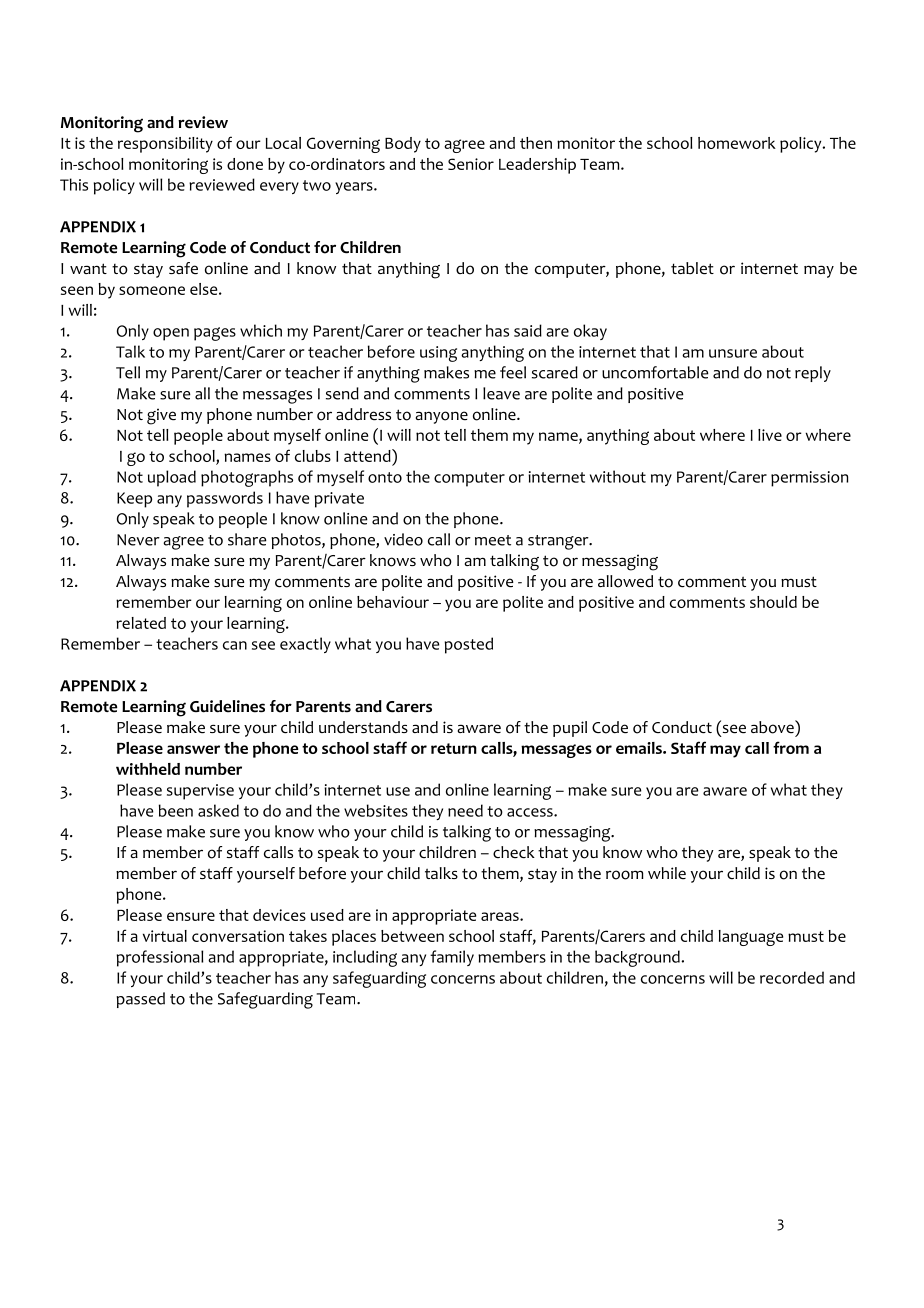 This screenshot has width=924, height=1308. Describe the element at coordinates (160, 958) in the screenshot. I see `professional` at that location.
